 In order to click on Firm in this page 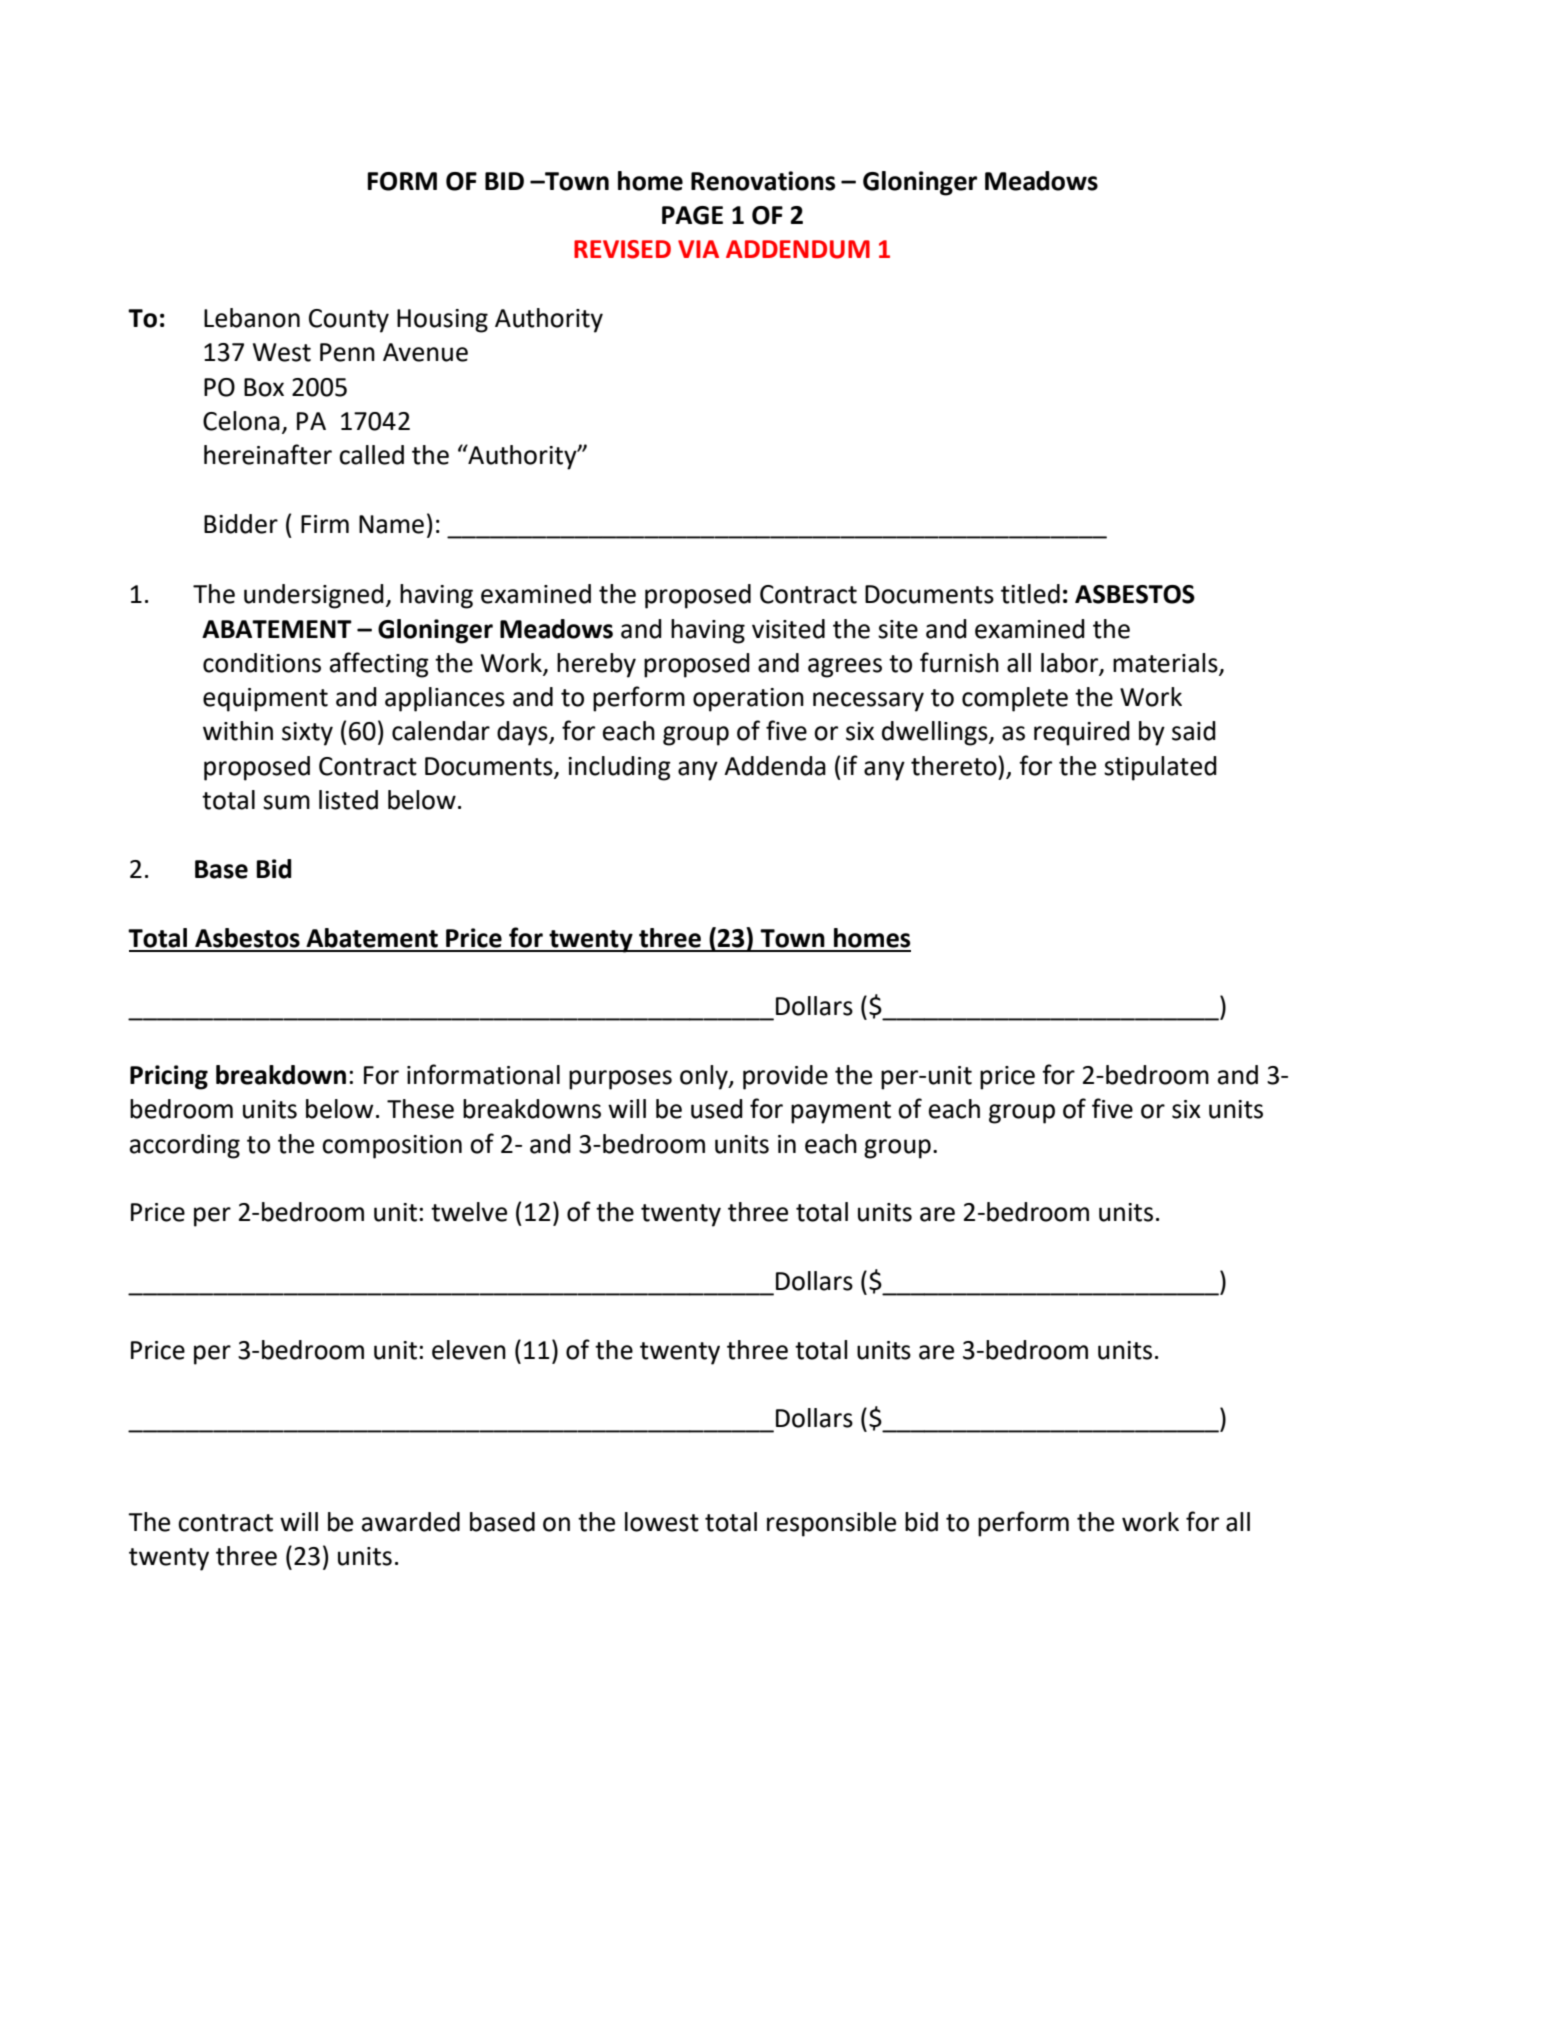, I will do `click(325, 524)`.
